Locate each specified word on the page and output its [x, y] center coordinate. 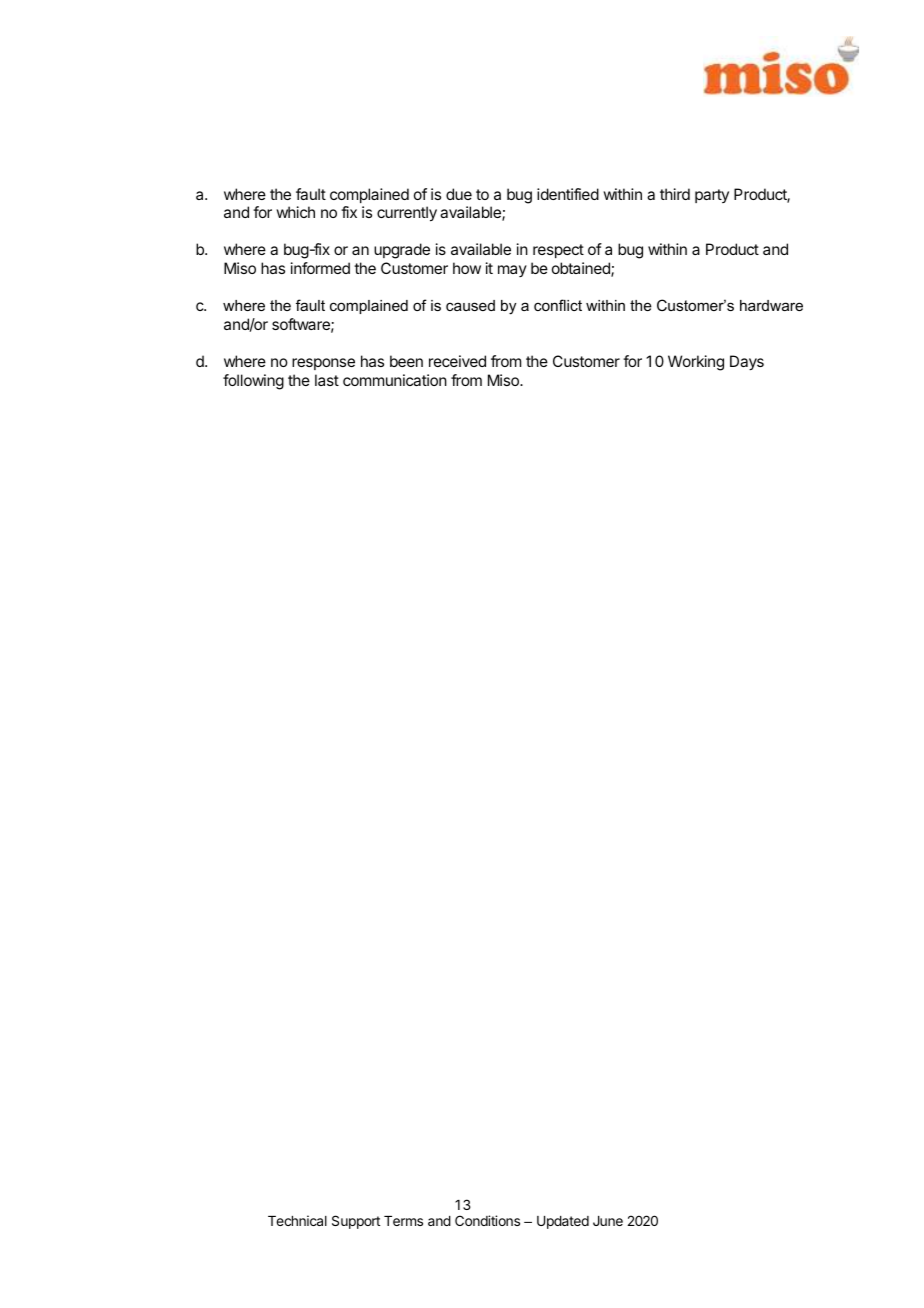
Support [356, 1222]
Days [747, 363]
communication [395, 380]
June [608, 1221]
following [253, 382]
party [712, 196]
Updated [563, 1222]
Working [696, 363]
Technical [297, 1220]
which [295, 212]
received [457, 361]
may [512, 271]
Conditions [487, 1220]
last [327, 380]
